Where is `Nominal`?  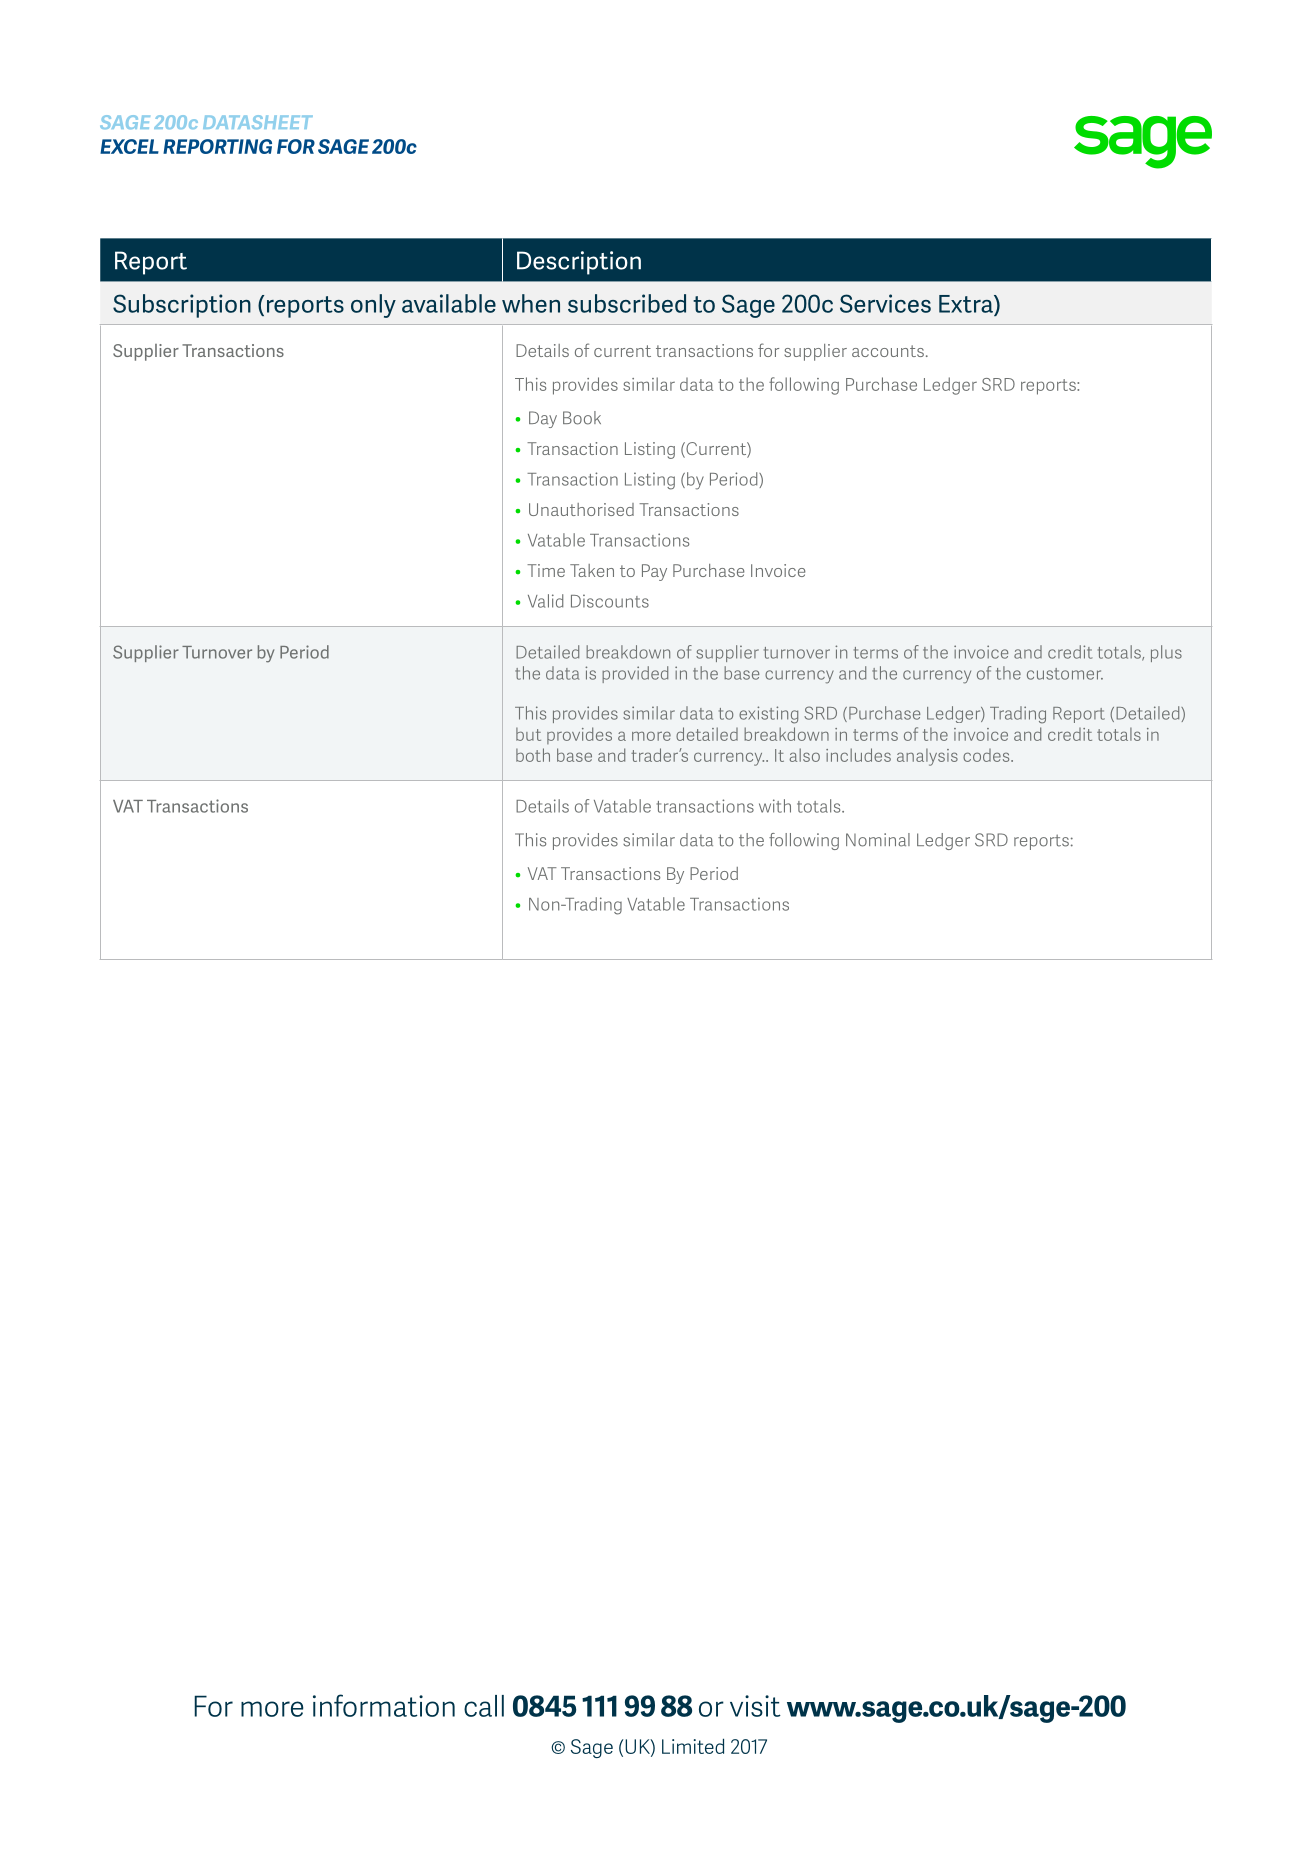 Nominal is located at coordinates (878, 840).
